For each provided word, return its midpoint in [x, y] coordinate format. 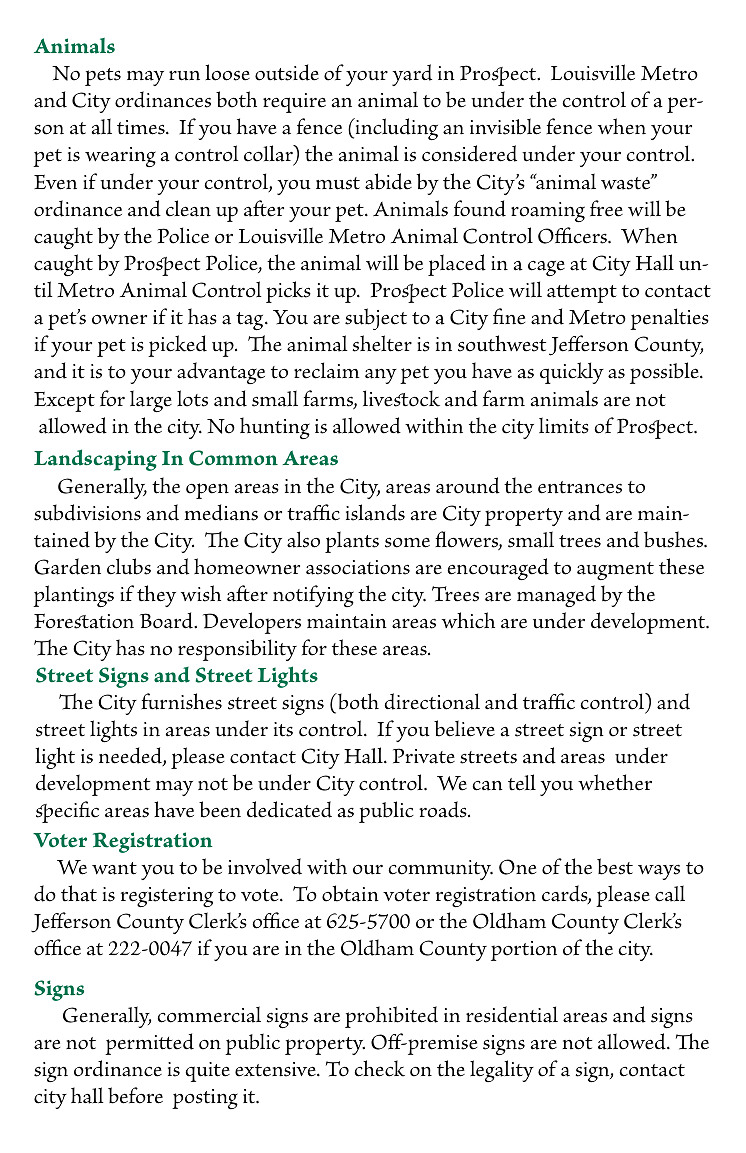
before [135, 1095]
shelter [382, 343]
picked [177, 346]
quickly [572, 373]
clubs [129, 566]
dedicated [289, 809]
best [615, 866]
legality [502, 1071]
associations [358, 567]
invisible [505, 126]
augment [615, 571]
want [114, 868]
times [142, 127]
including [395, 129]
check [379, 1068]
